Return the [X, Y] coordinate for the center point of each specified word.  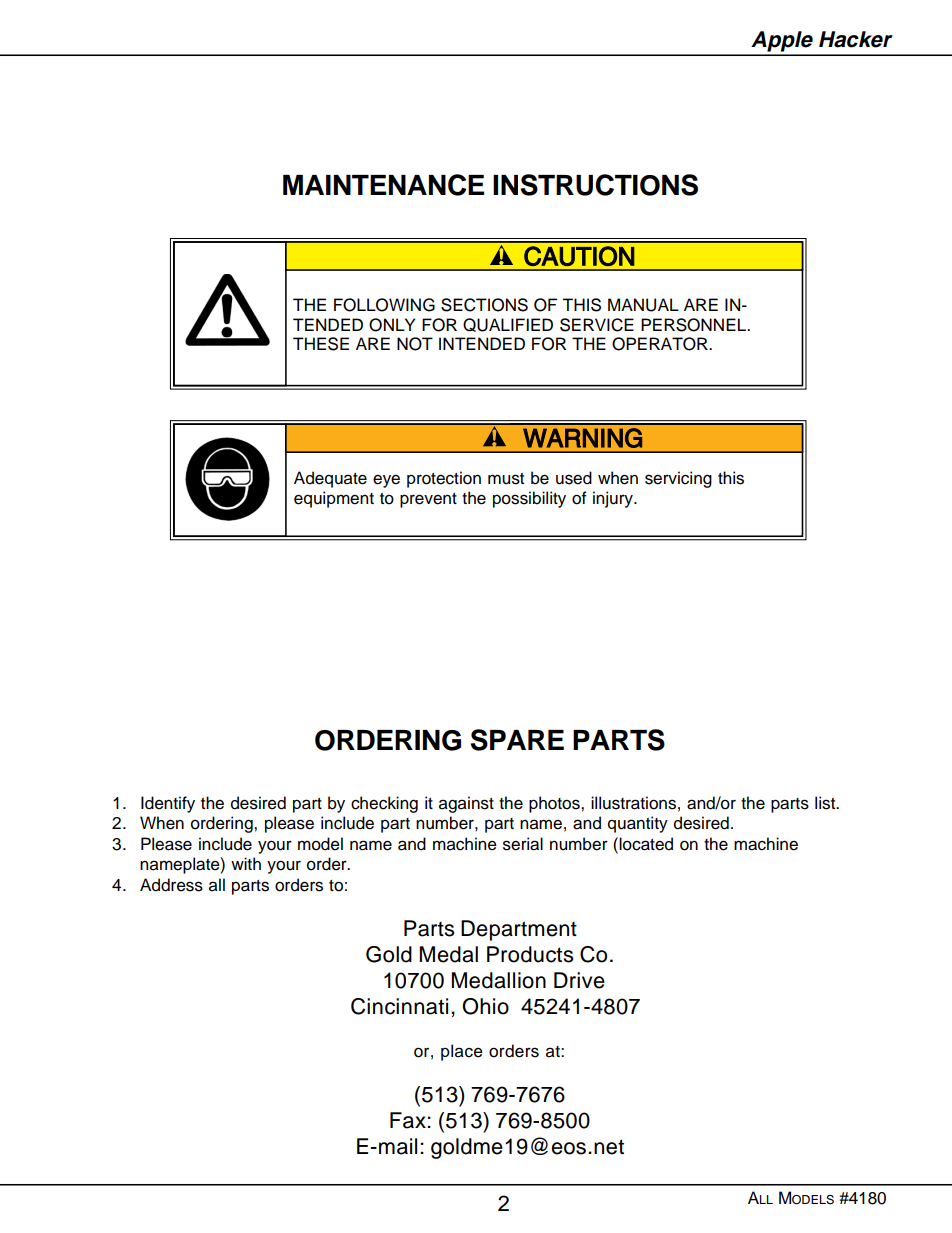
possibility [529, 499]
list [826, 803]
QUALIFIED [508, 325]
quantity [638, 824]
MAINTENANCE [383, 185]
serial [523, 844]
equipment [334, 499]
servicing [678, 479]
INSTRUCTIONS [595, 185]
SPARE [517, 740]
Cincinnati [399, 1006]
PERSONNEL [695, 325]
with [246, 863]
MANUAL [643, 305]
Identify [168, 804]
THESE [321, 344]
